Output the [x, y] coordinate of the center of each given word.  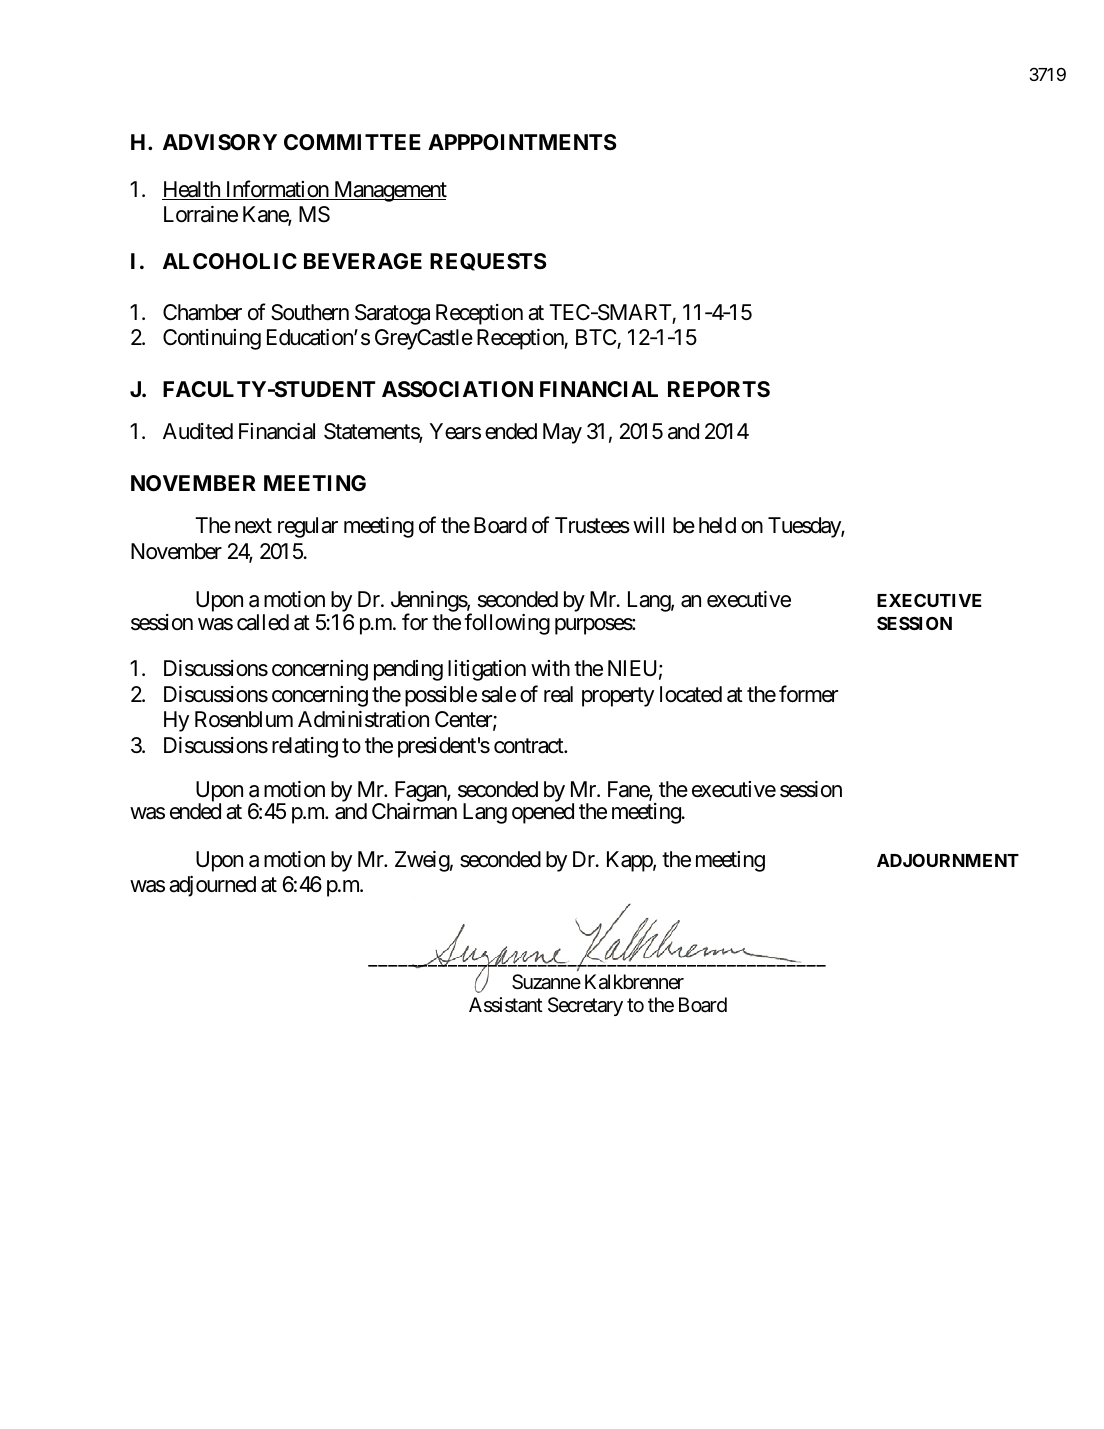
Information [276, 190]
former [808, 694]
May [562, 433]
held [717, 525]
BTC [597, 339]
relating [305, 747]
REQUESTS [488, 262]
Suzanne [546, 982]
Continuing [212, 339]
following [507, 624]
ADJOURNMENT [948, 860]
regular [308, 527]
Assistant [506, 1005]
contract [529, 746]
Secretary [585, 1006]
